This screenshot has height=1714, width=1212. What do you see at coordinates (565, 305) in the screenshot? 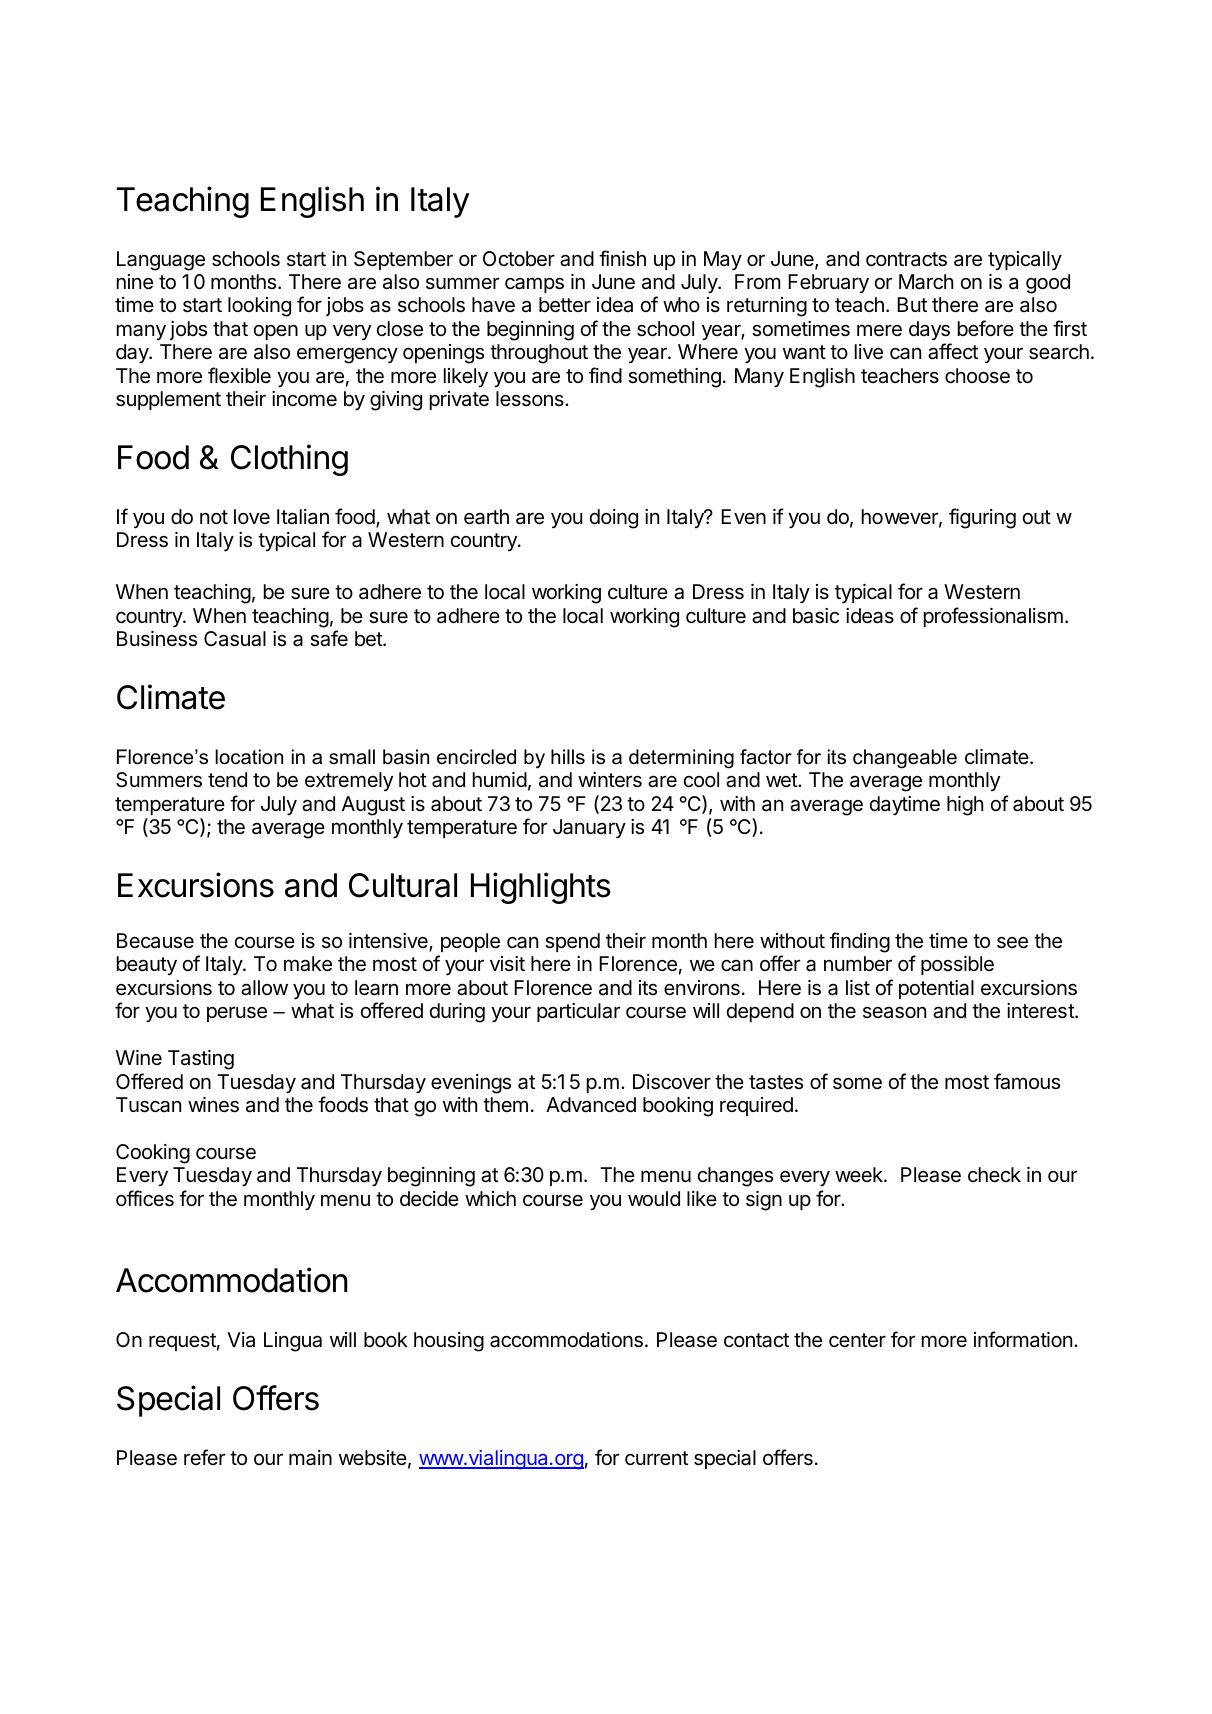
I see `better` at bounding box center [565, 305].
